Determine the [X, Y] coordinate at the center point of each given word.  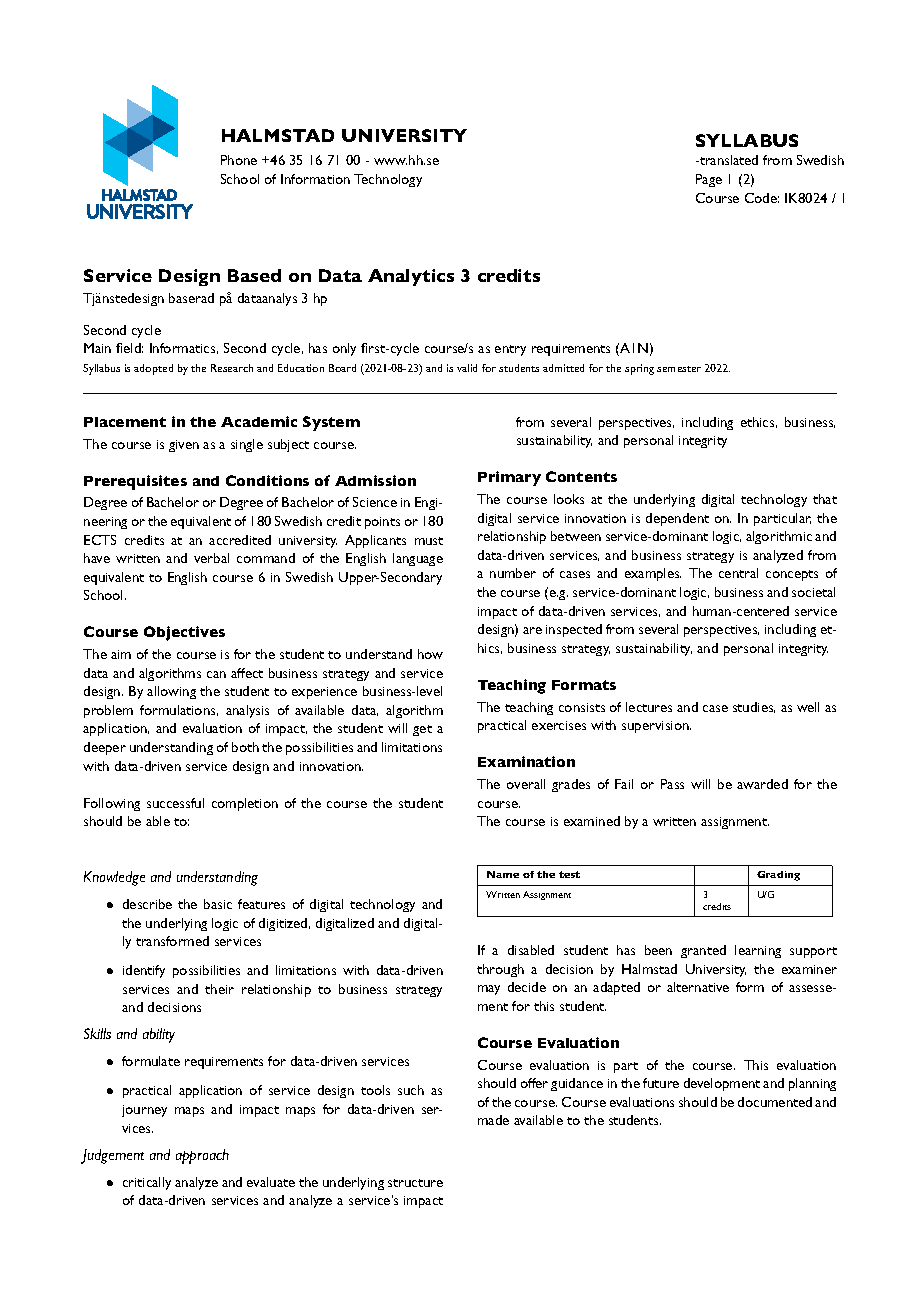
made [493, 1120]
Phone [239, 160]
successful [175, 803]
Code [762, 198]
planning [812, 1084]
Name [503, 874]
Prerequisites [135, 482]
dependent [677, 519]
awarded [762, 784]
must [429, 541]
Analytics [411, 277]
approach [202, 1156]
